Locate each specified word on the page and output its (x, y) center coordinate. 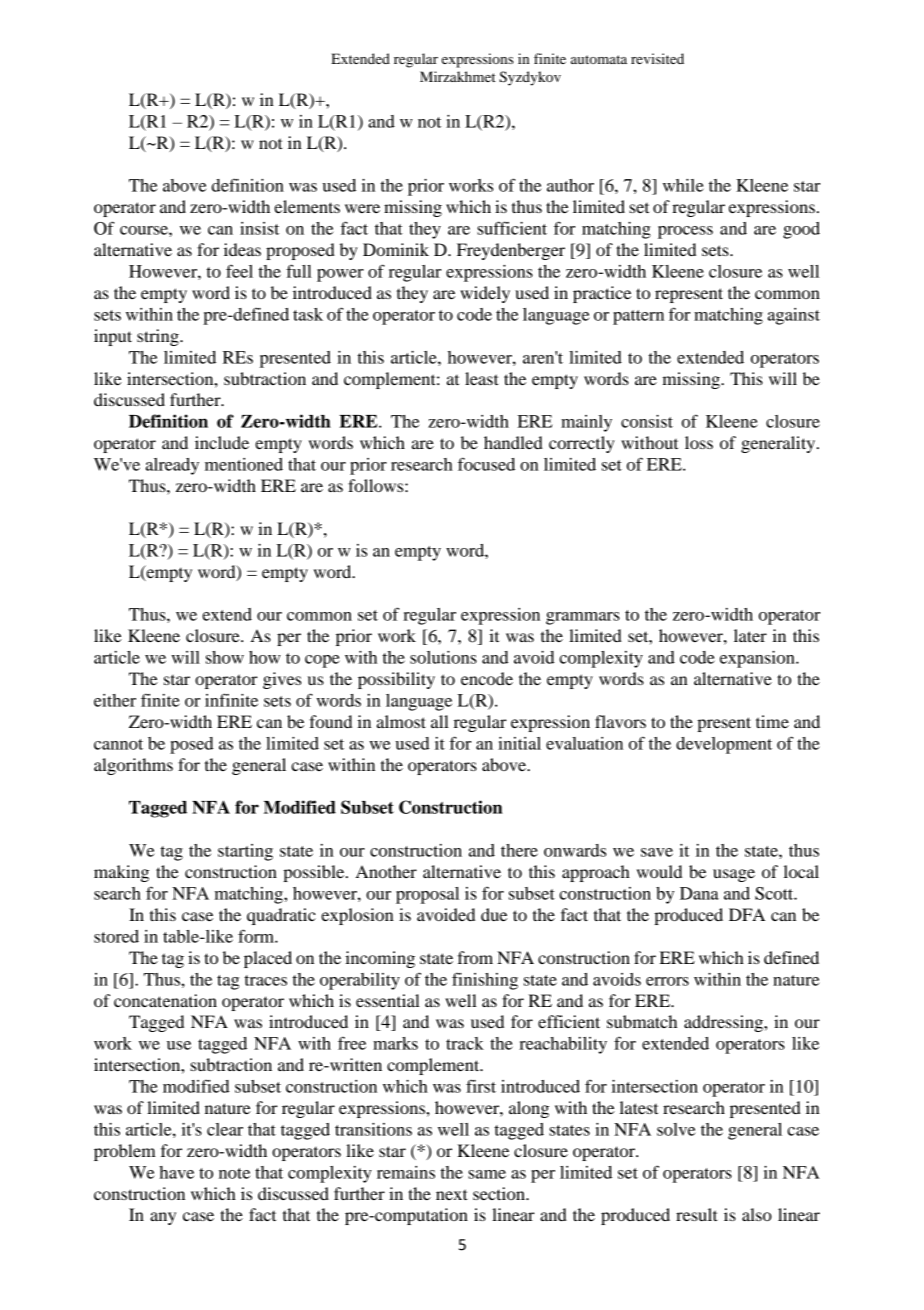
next (452, 1194)
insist (259, 228)
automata (599, 59)
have (176, 1172)
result (697, 1214)
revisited (657, 58)
